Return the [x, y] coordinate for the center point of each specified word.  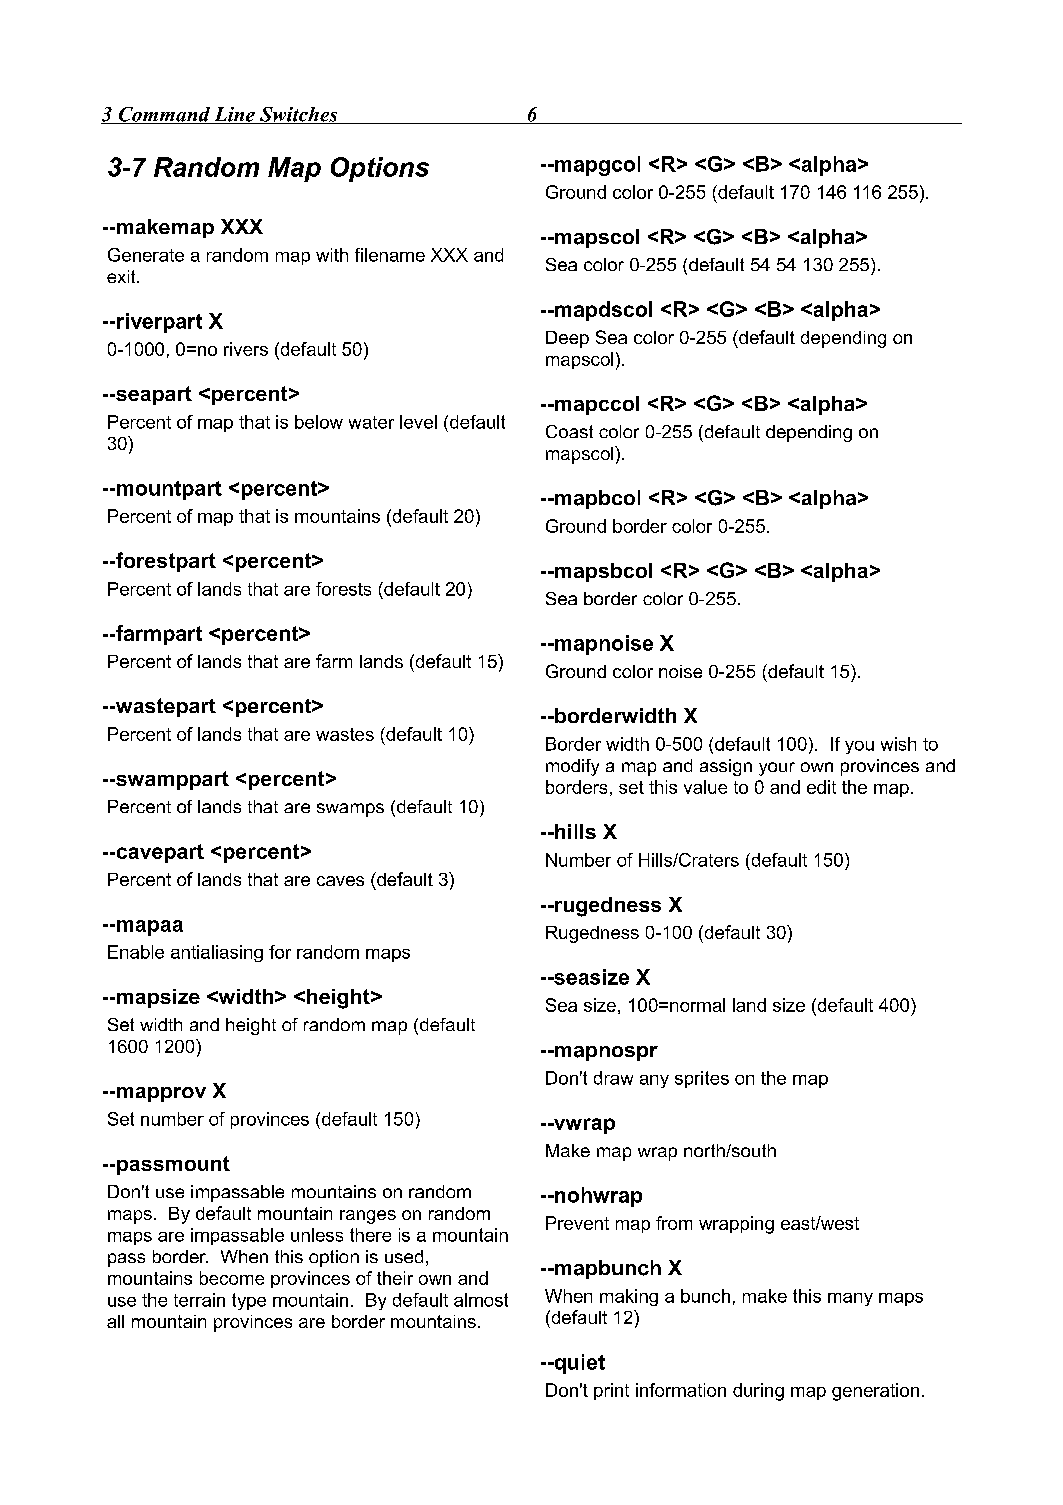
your [777, 769]
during [758, 1392]
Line [234, 115]
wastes [345, 734]
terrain [199, 1300]
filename [390, 255]
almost [481, 1300]
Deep [567, 339]
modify [572, 767]
